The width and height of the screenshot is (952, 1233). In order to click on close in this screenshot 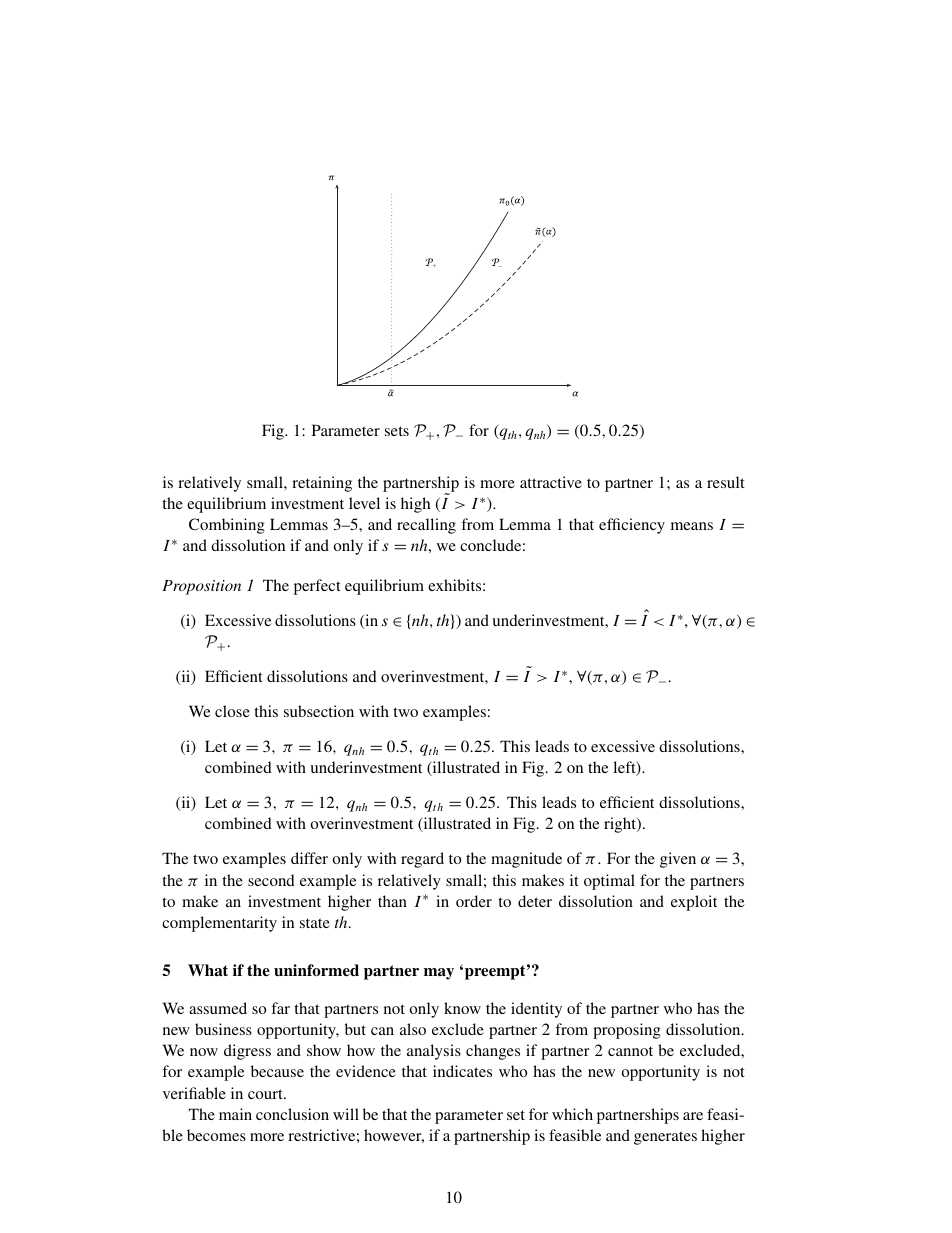, I will do `click(232, 711)`.
